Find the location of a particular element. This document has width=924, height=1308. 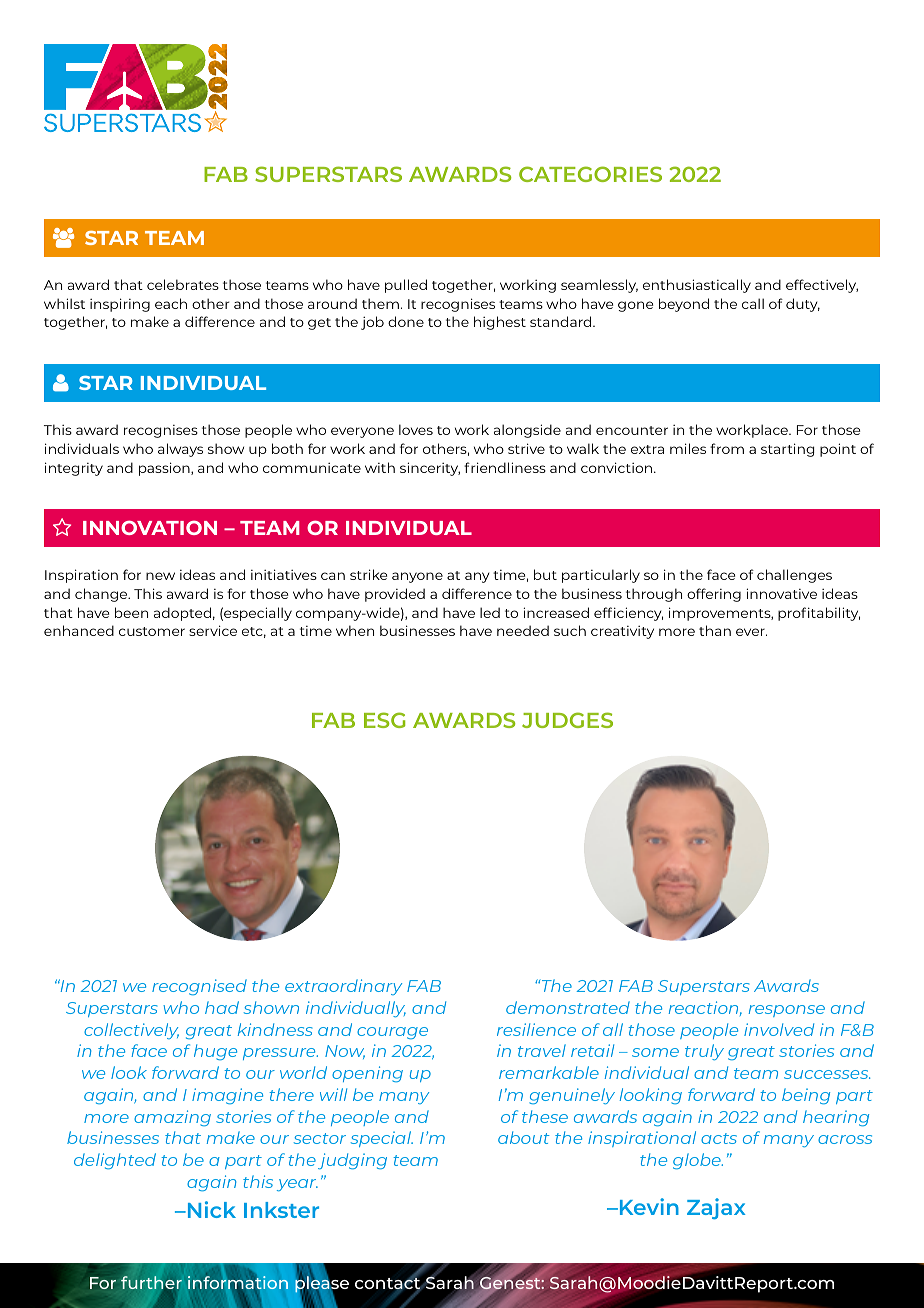

celebrates is located at coordinates (183, 284).
